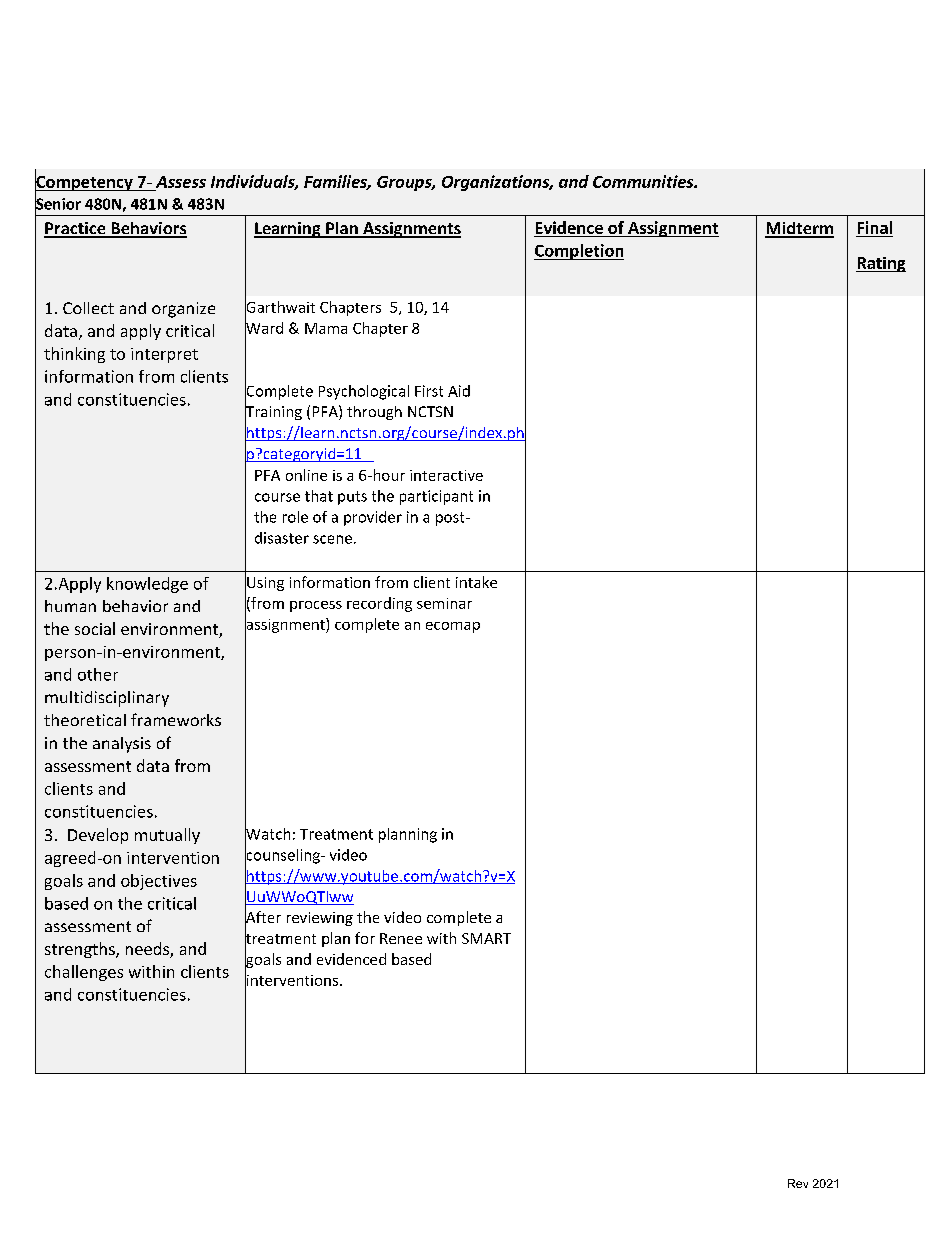 This screenshot has height=1233, width=952. What do you see at coordinates (799, 229) in the screenshot?
I see `Midterm` at bounding box center [799, 229].
